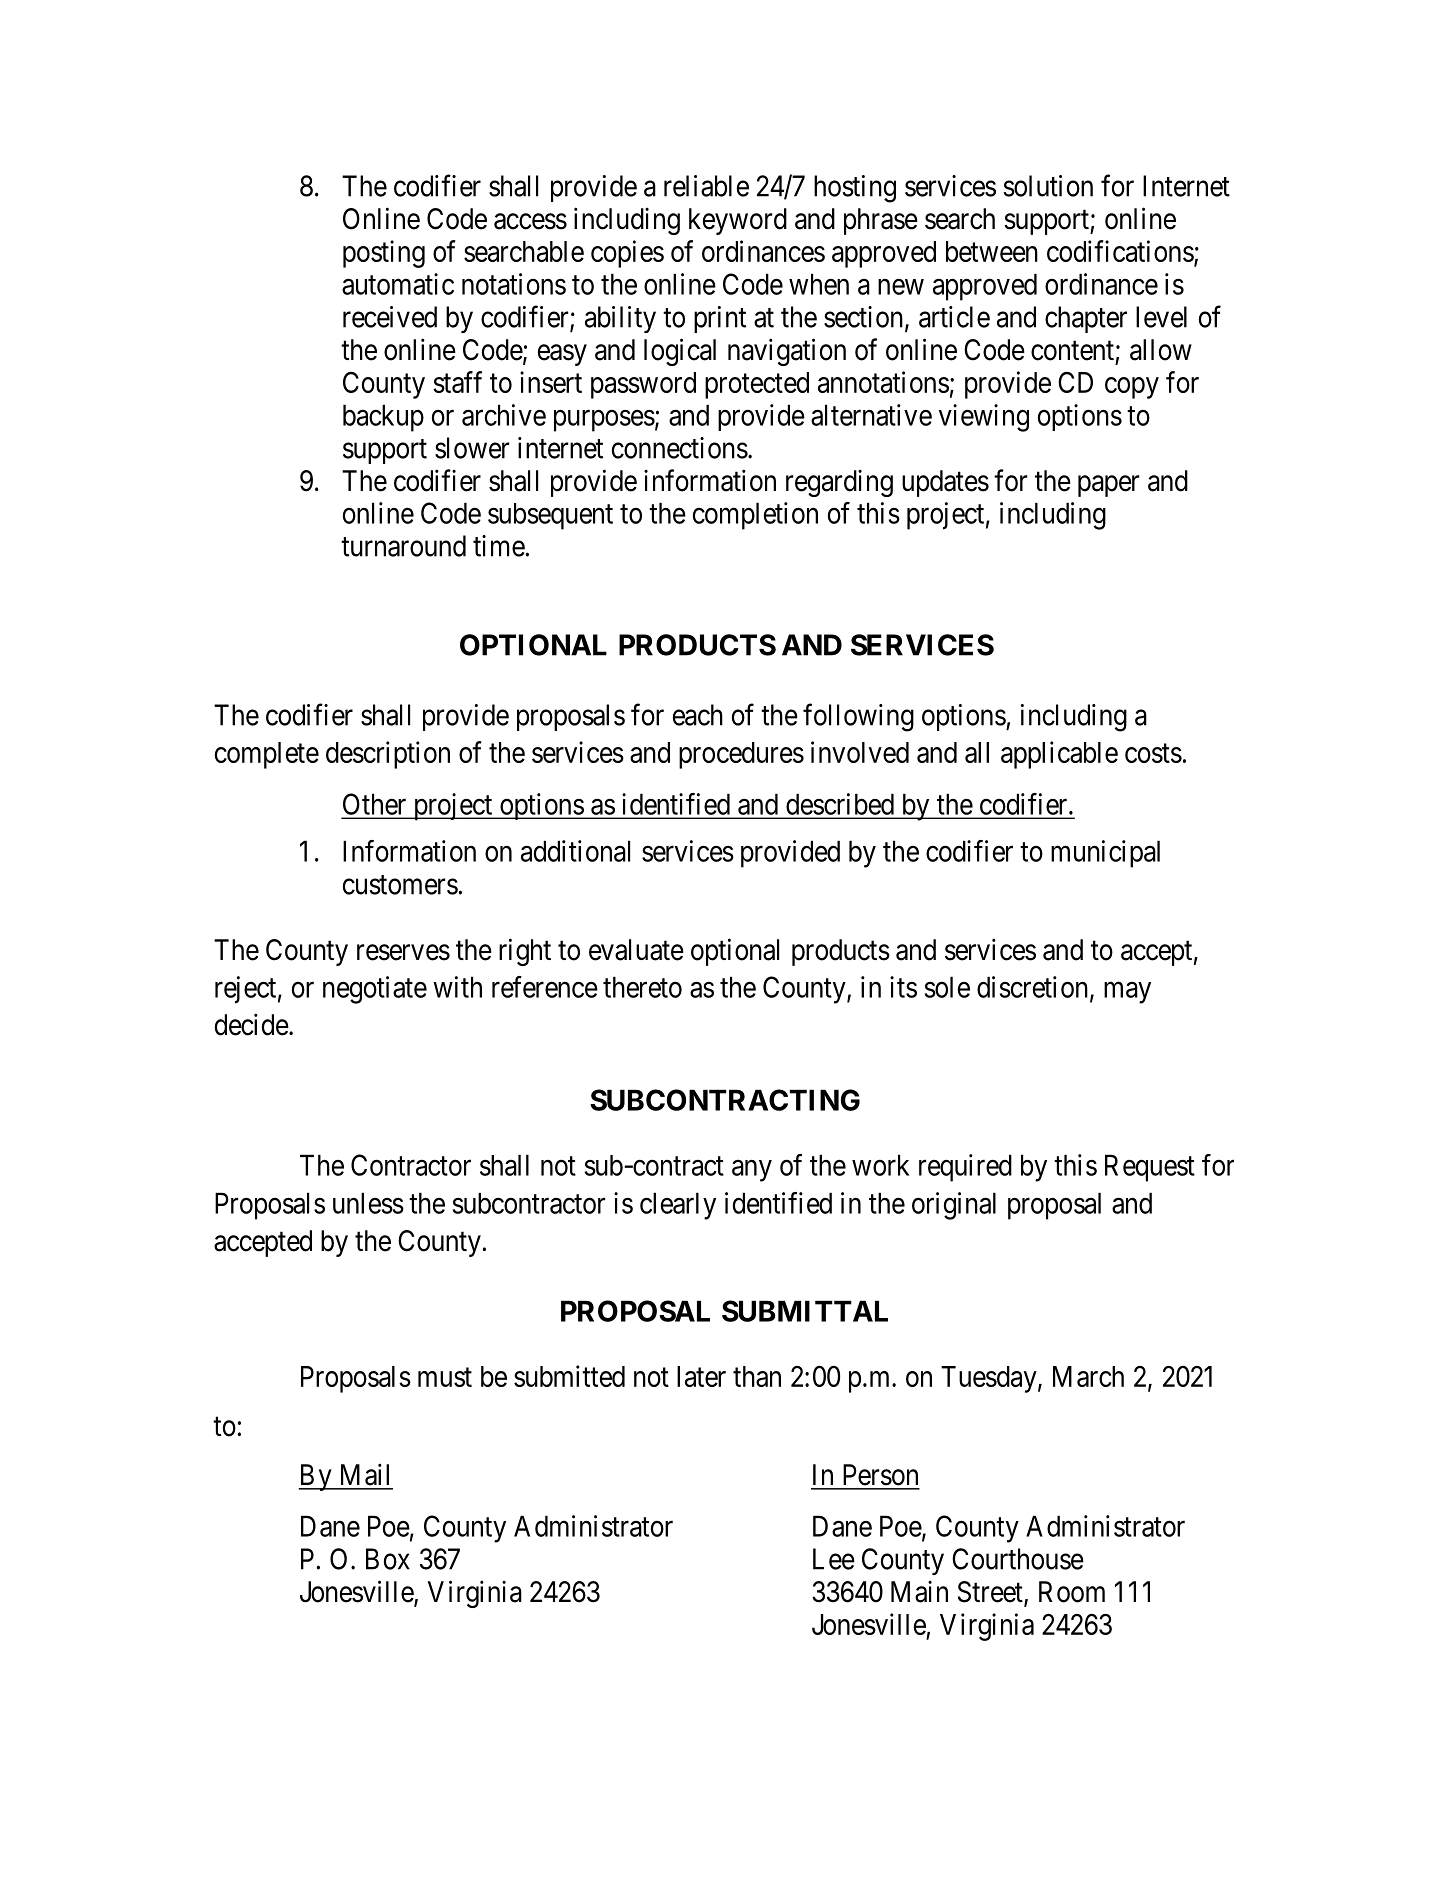  Describe the element at coordinates (1018, 1559) in the image. I see `Courthouse` at that location.
